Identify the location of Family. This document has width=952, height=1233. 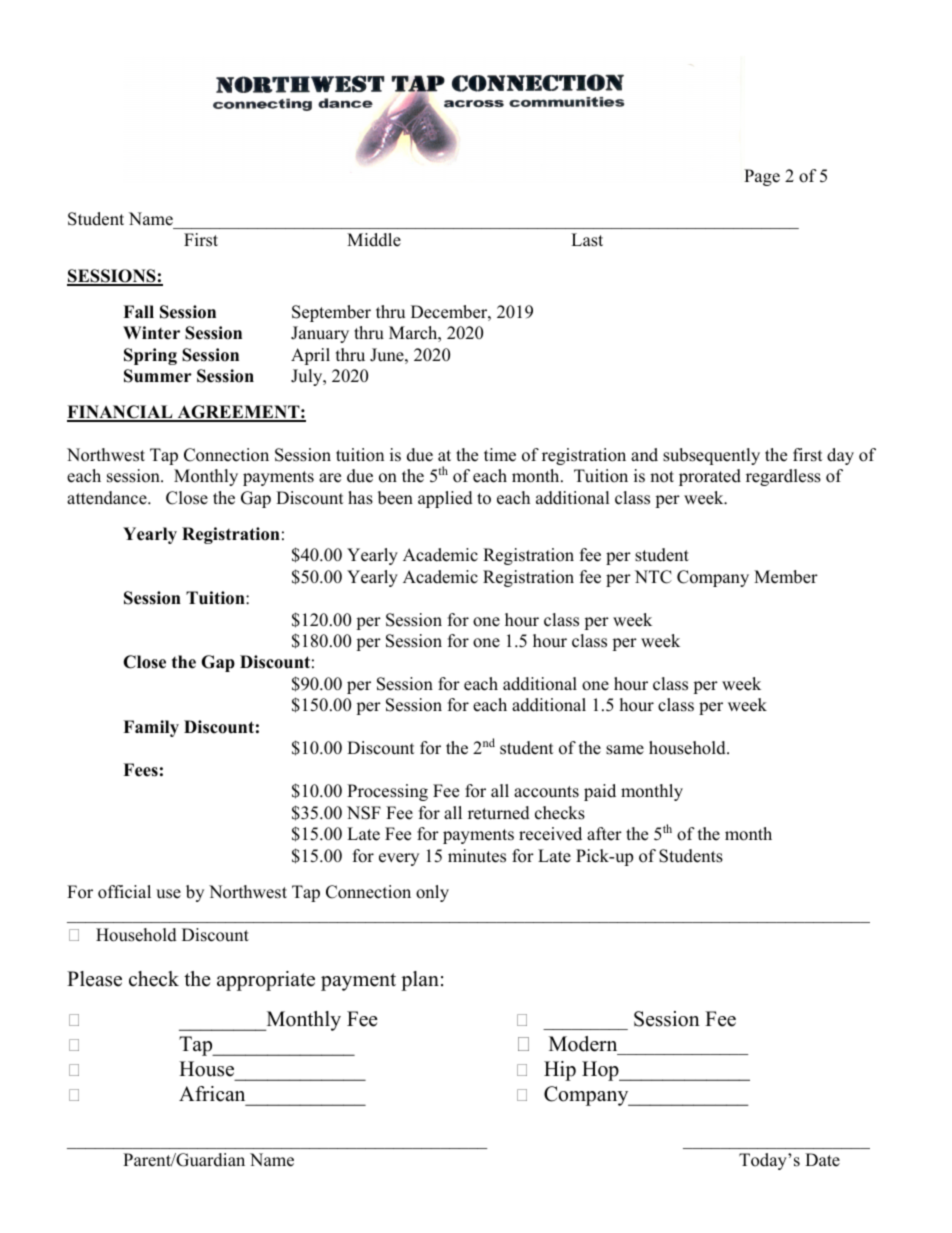
(151, 728).
